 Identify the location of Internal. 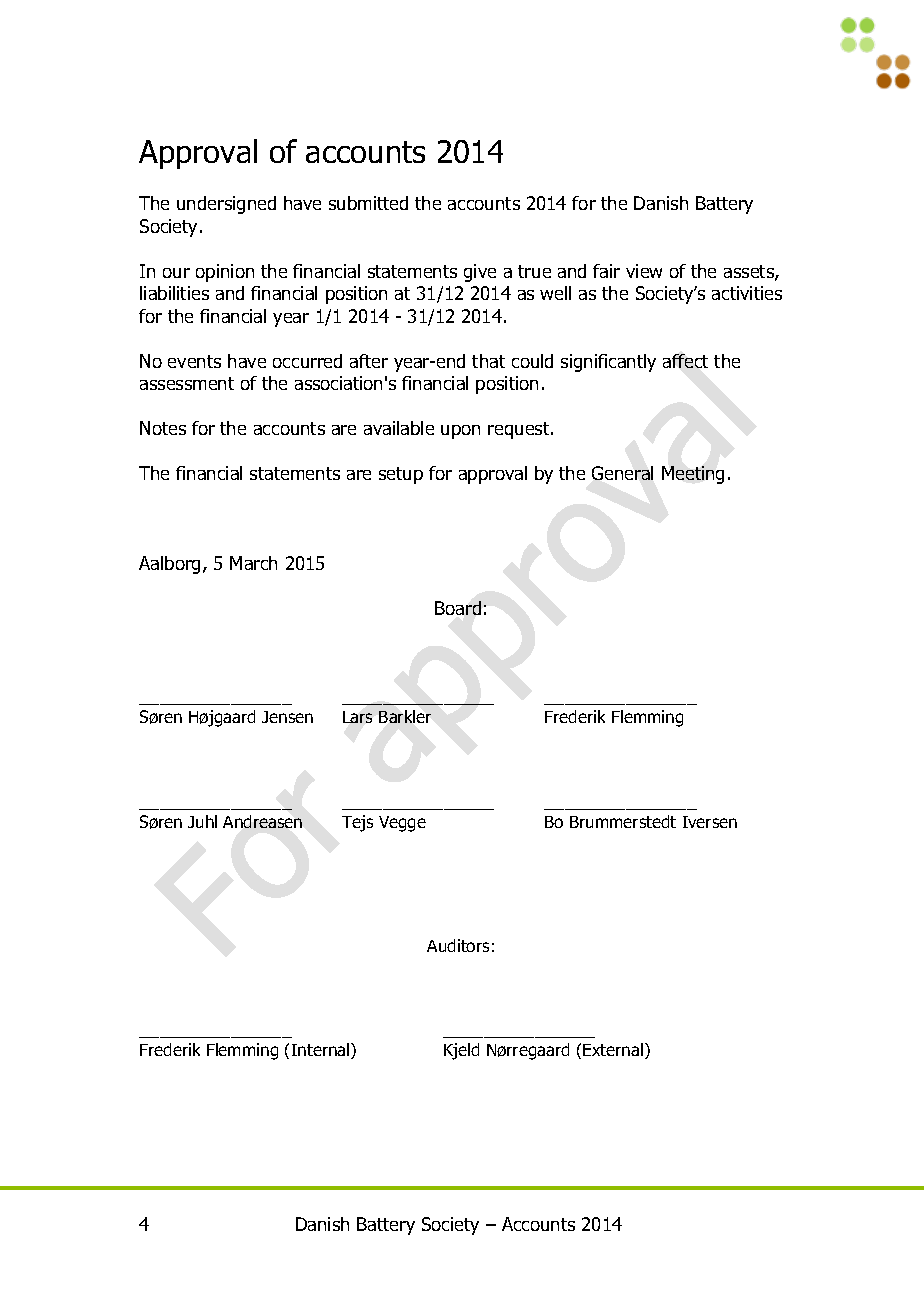
(322, 1051).
